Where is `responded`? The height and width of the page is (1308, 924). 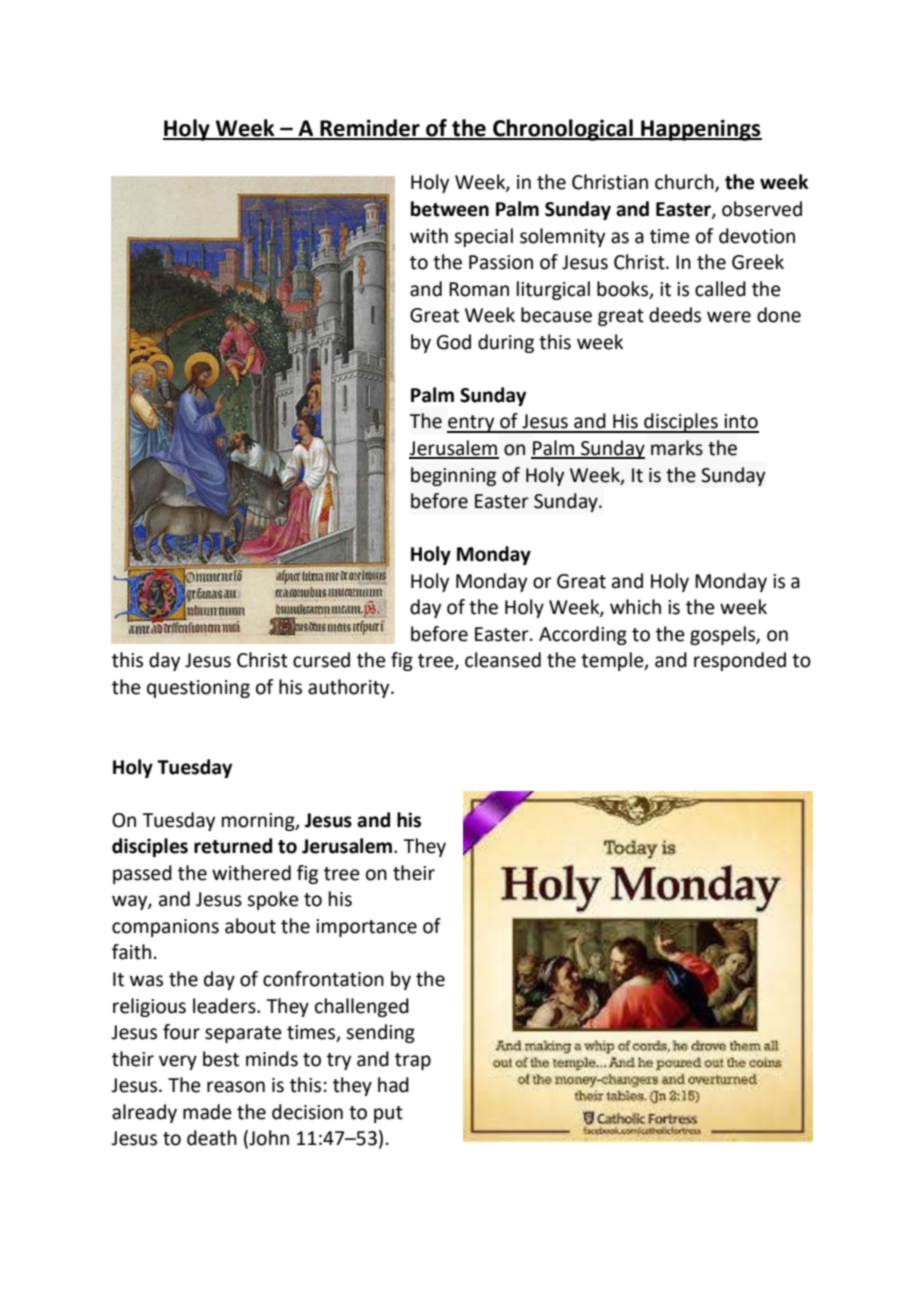 responded is located at coordinates (740, 661).
